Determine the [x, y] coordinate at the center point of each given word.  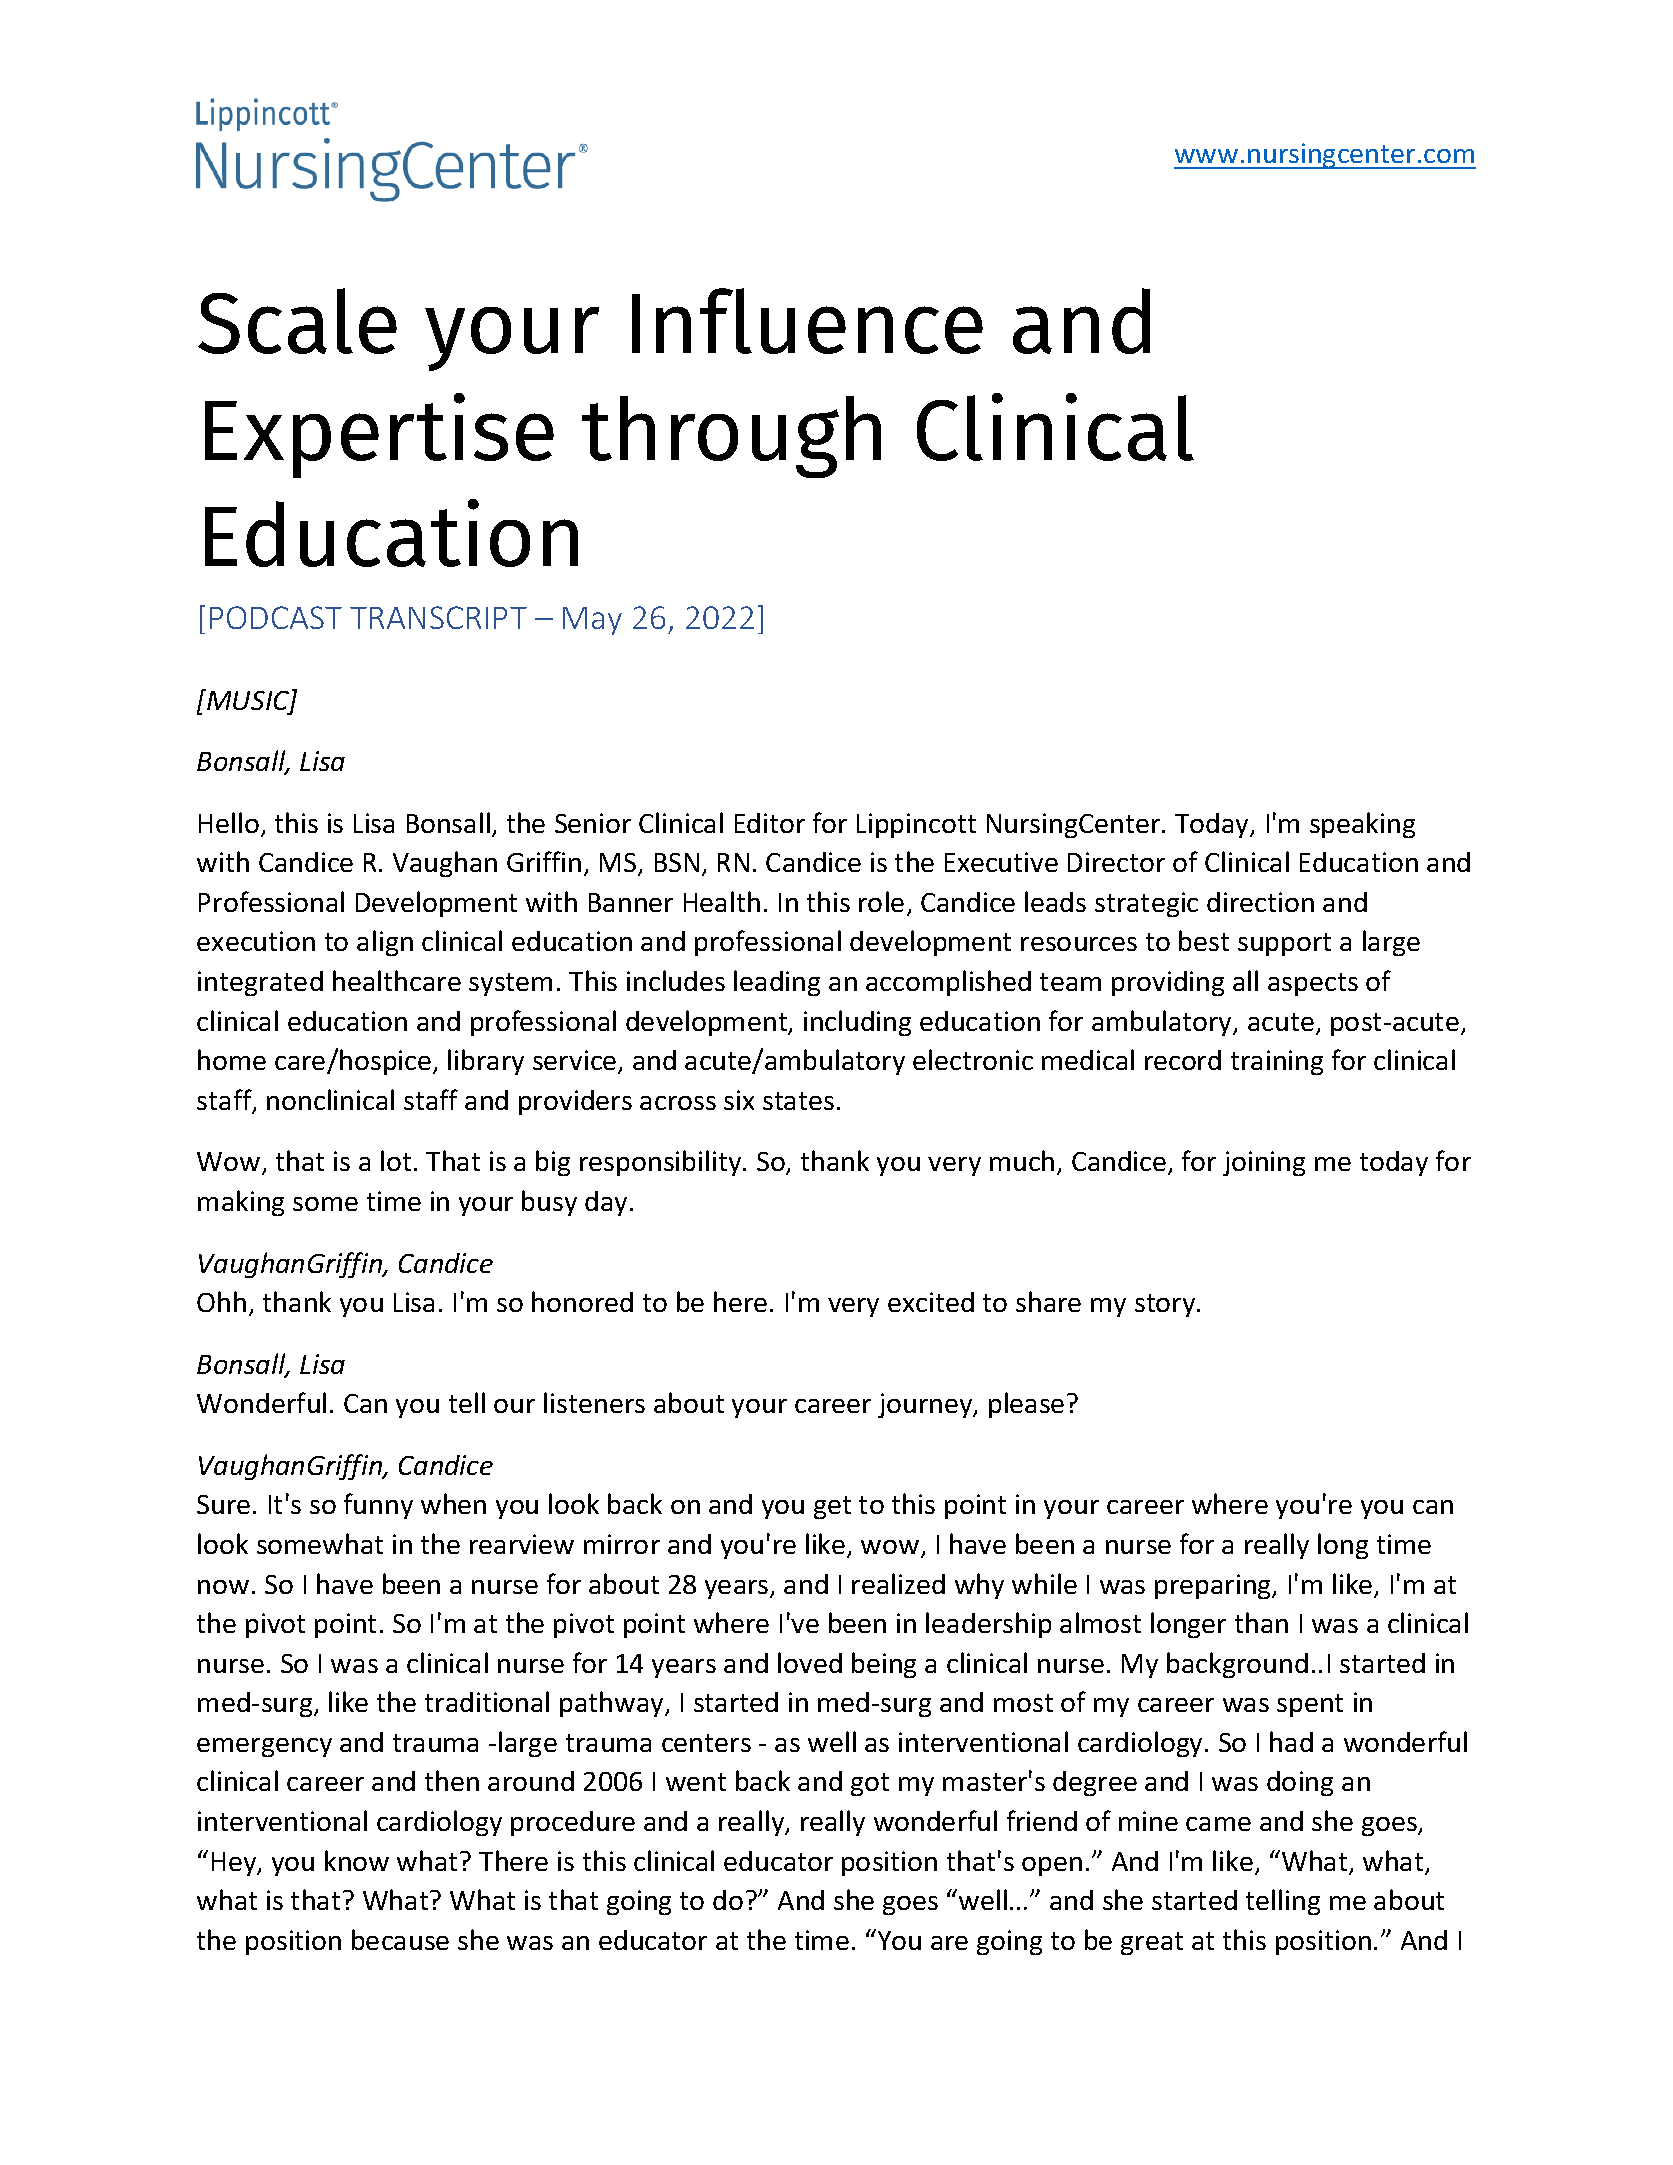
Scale [297, 321]
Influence [807, 321]
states [798, 1101]
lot [396, 1160]
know [357, 1860]
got [870, 1784]
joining [1264, 1163]
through [731, 437]
